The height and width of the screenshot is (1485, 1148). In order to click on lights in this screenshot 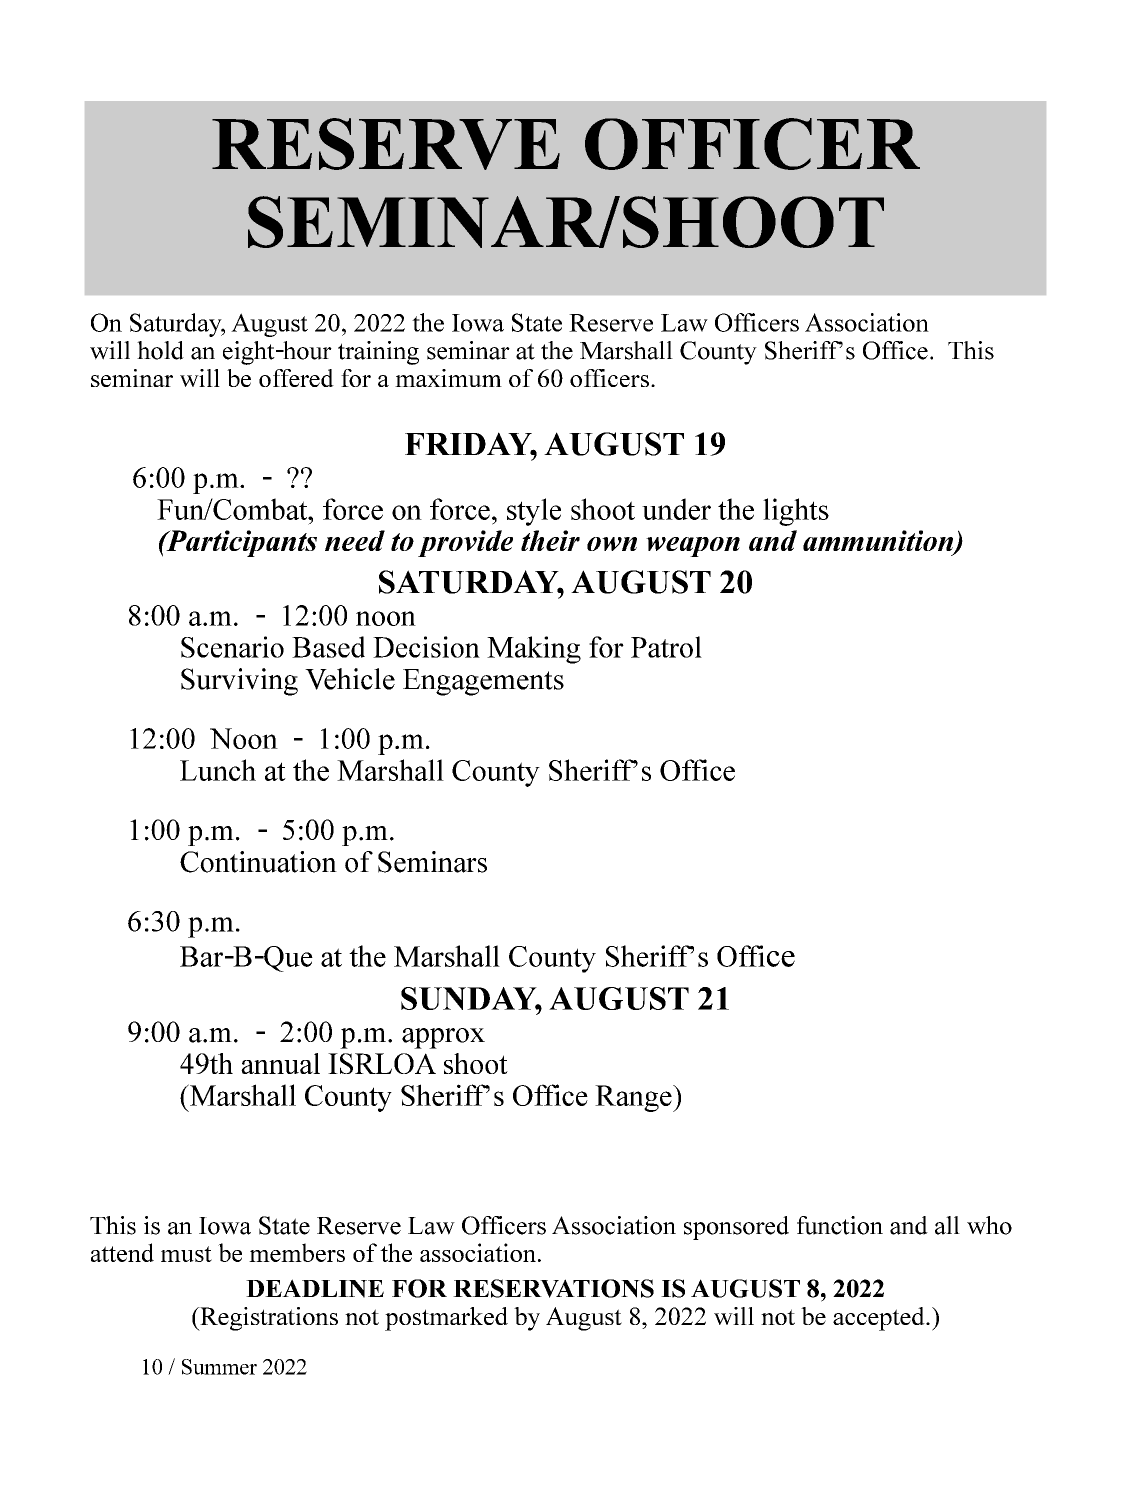, I will do `click(796, 512)`.
